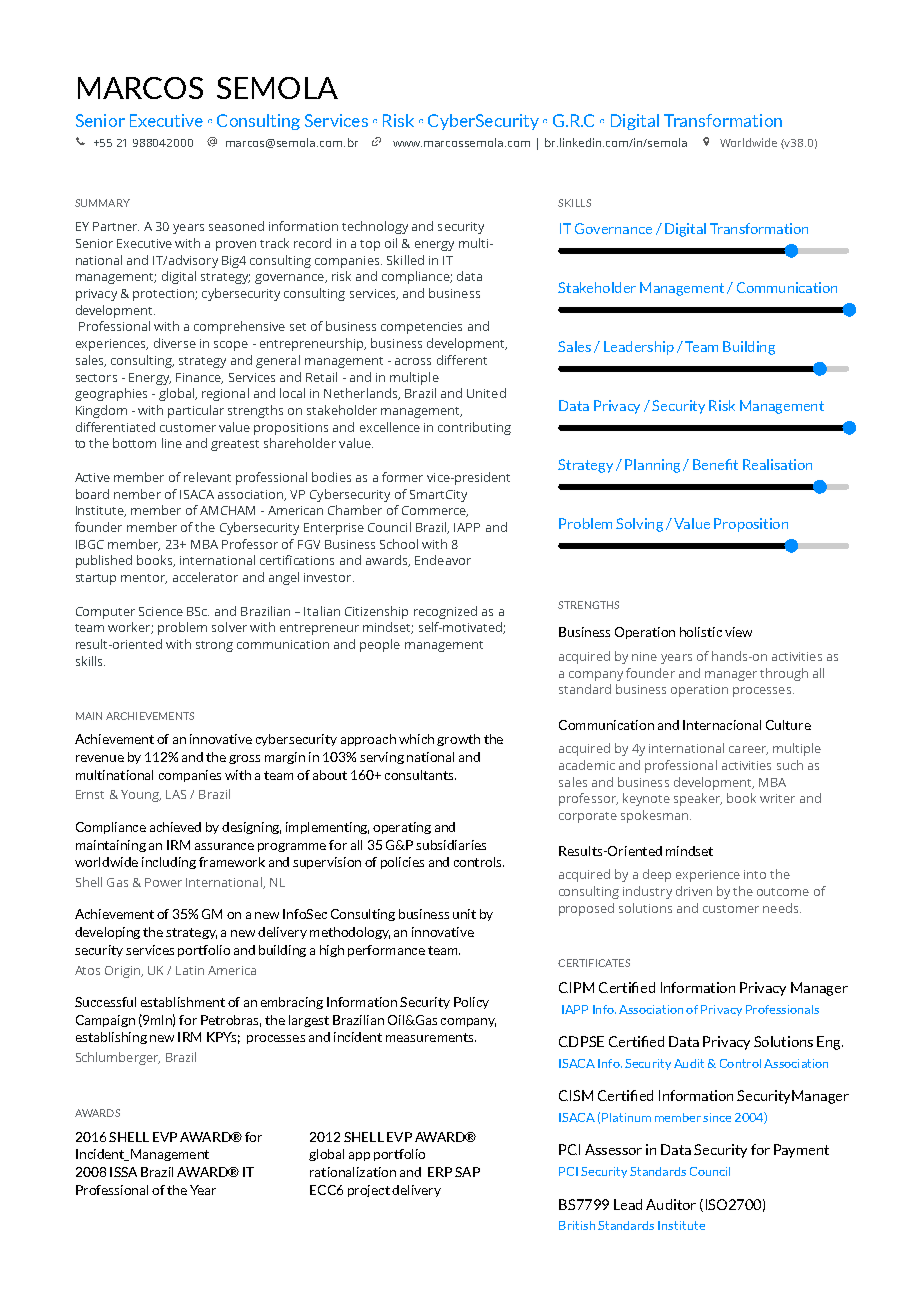 Image resolution: width=924 pixels, height=1308 pixels. What do you see at coordinates (722, 725) in the screenshot?
I see `Internacional` at bounding box center [722, 725].
